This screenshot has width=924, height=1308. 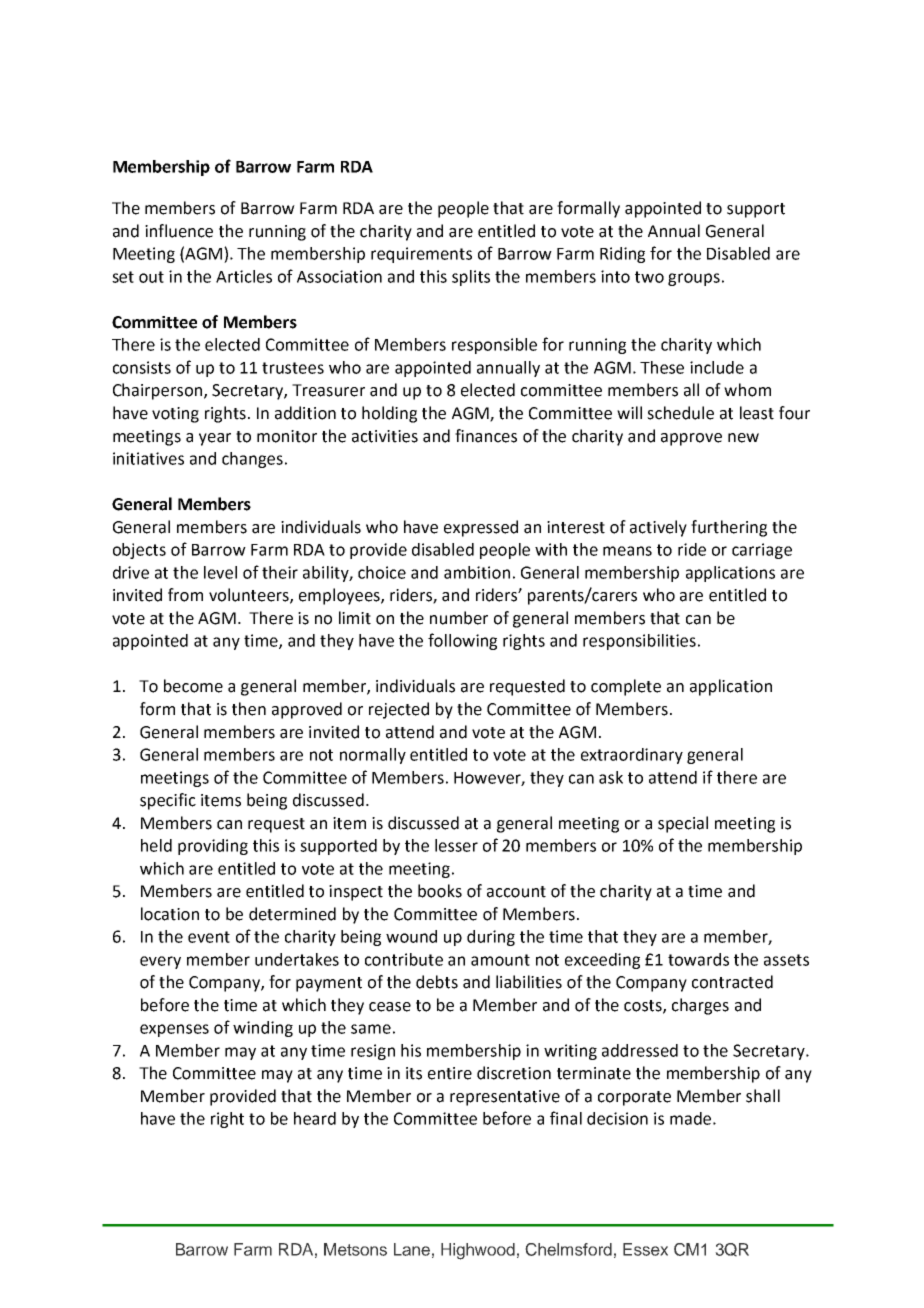 What do you see at coordinates (174, 1030) in the screenshot?
I see `expenses` at bounding box center [174, 1030].
